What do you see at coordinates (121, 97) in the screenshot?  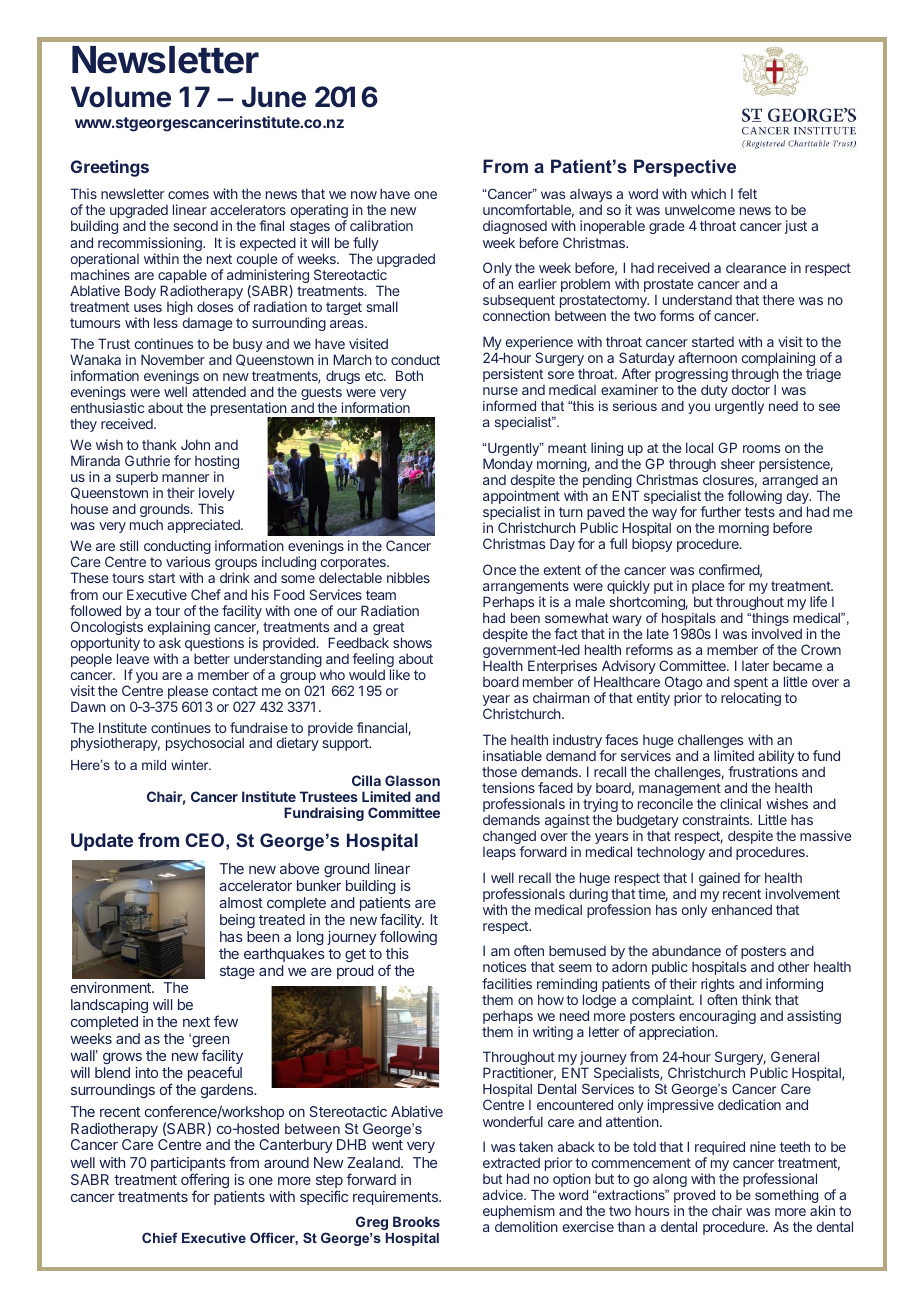 I see `Volume` at bounding box center [121, 97].
